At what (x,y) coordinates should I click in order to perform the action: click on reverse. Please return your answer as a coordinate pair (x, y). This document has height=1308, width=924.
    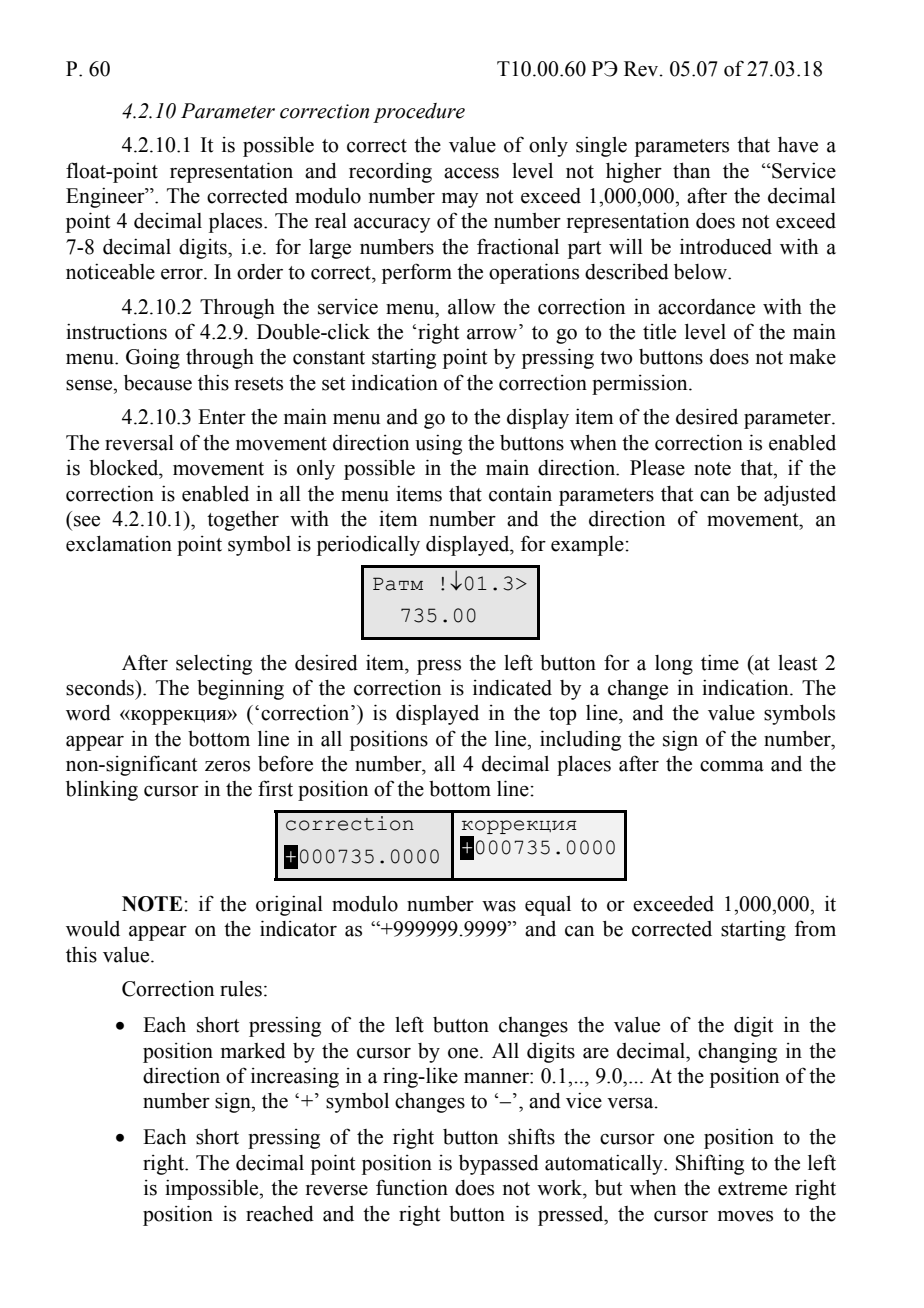
    Looking at the image, I should click on (337, 1190).
